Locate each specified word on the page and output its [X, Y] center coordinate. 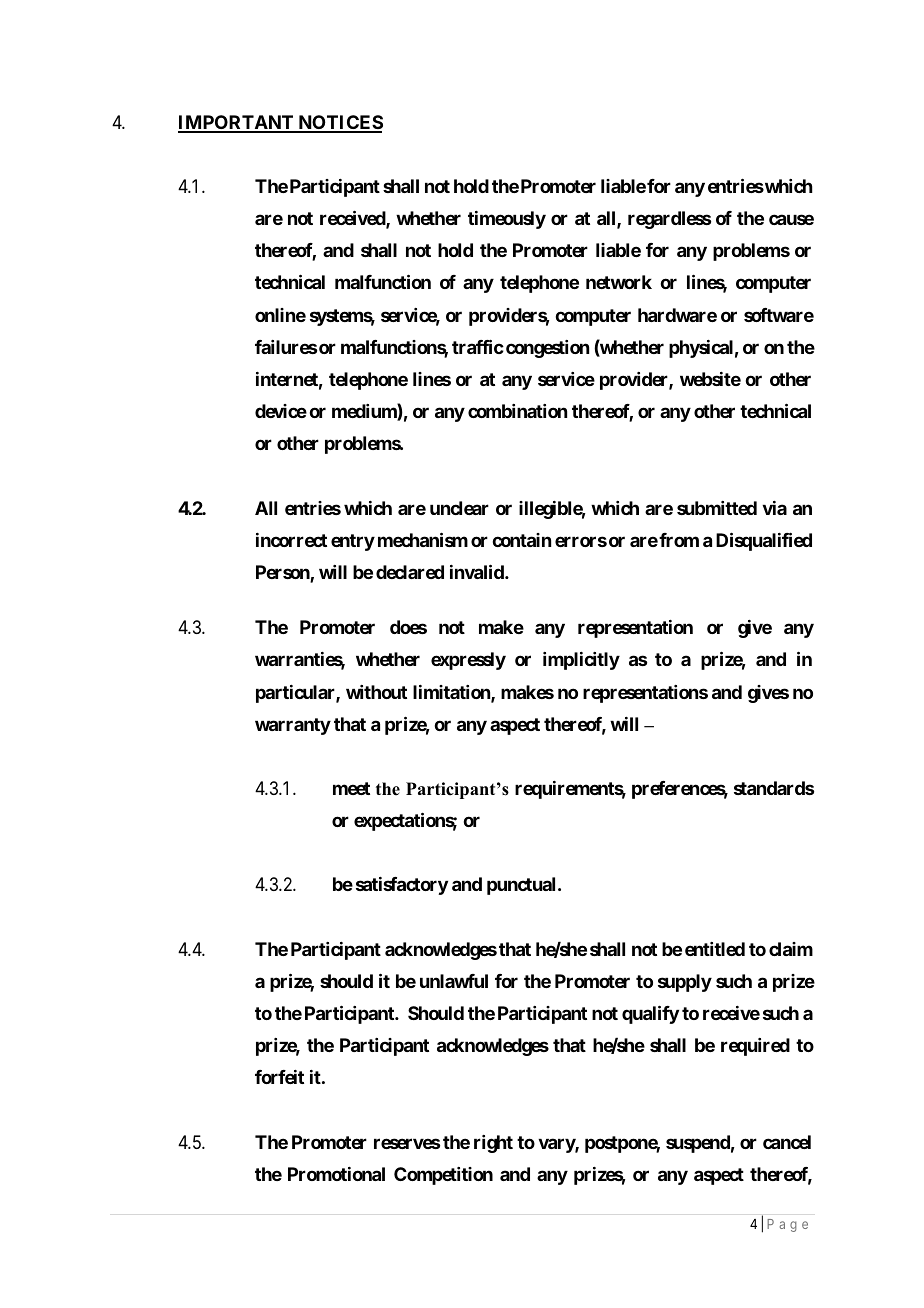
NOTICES [339, 123]
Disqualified [764, 541]
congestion [547, 349]
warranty [293, 726]
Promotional [336, 1174]
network [619, 282]
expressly [468, 661]
